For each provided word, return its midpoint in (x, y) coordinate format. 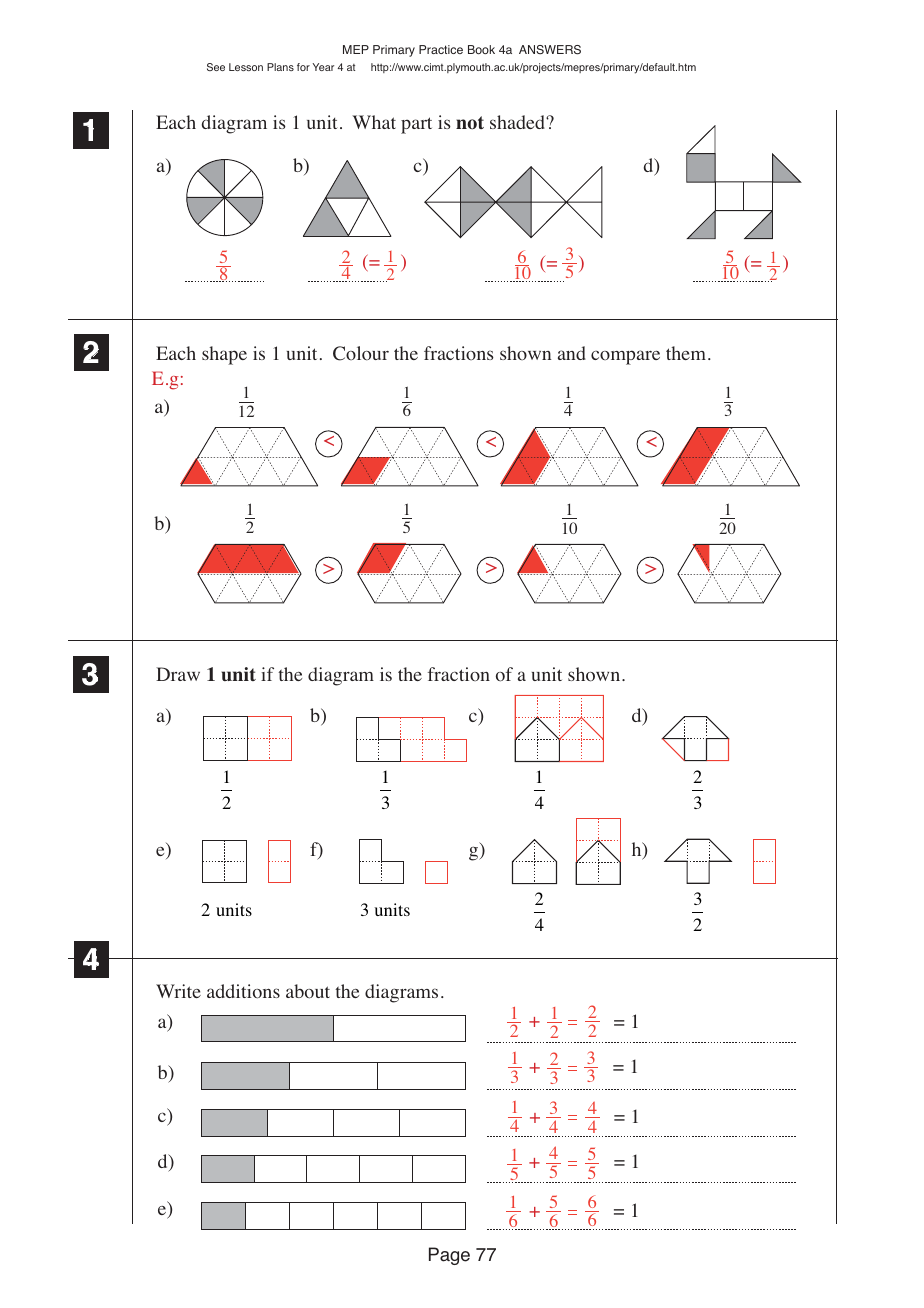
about (308, 991)
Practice (441, 49)
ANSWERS (550, 50)
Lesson (246, 67)
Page (449, 1256)
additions (243, 991)
